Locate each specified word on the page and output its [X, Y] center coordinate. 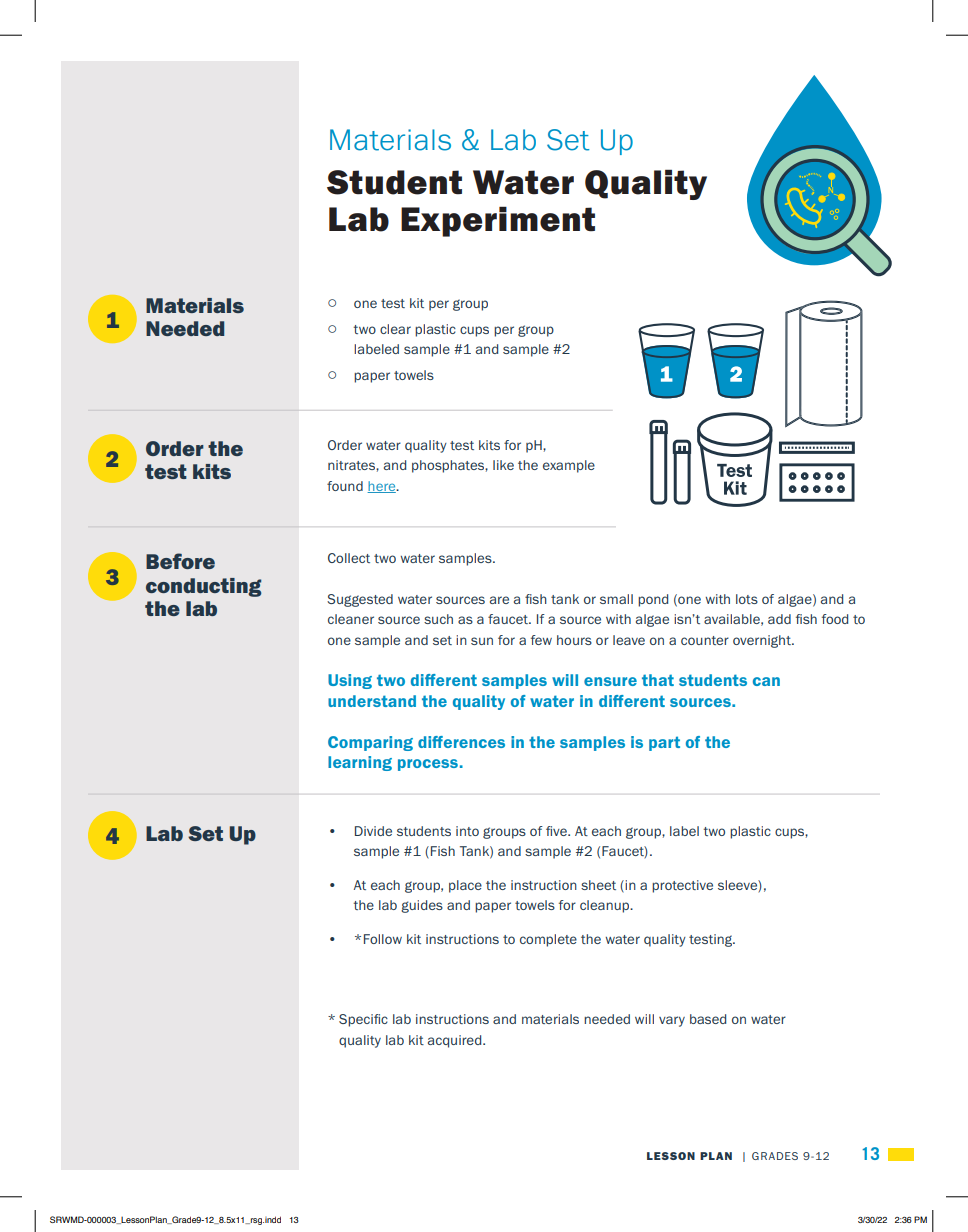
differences [461, 742]
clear [395, 329]
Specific [363, 1020]
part [664, 743]
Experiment [498, 221]
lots [747, 599]
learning [360, 763]
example [569, 466]
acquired [456, 1041]
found [345, 486]
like [503, 465]
